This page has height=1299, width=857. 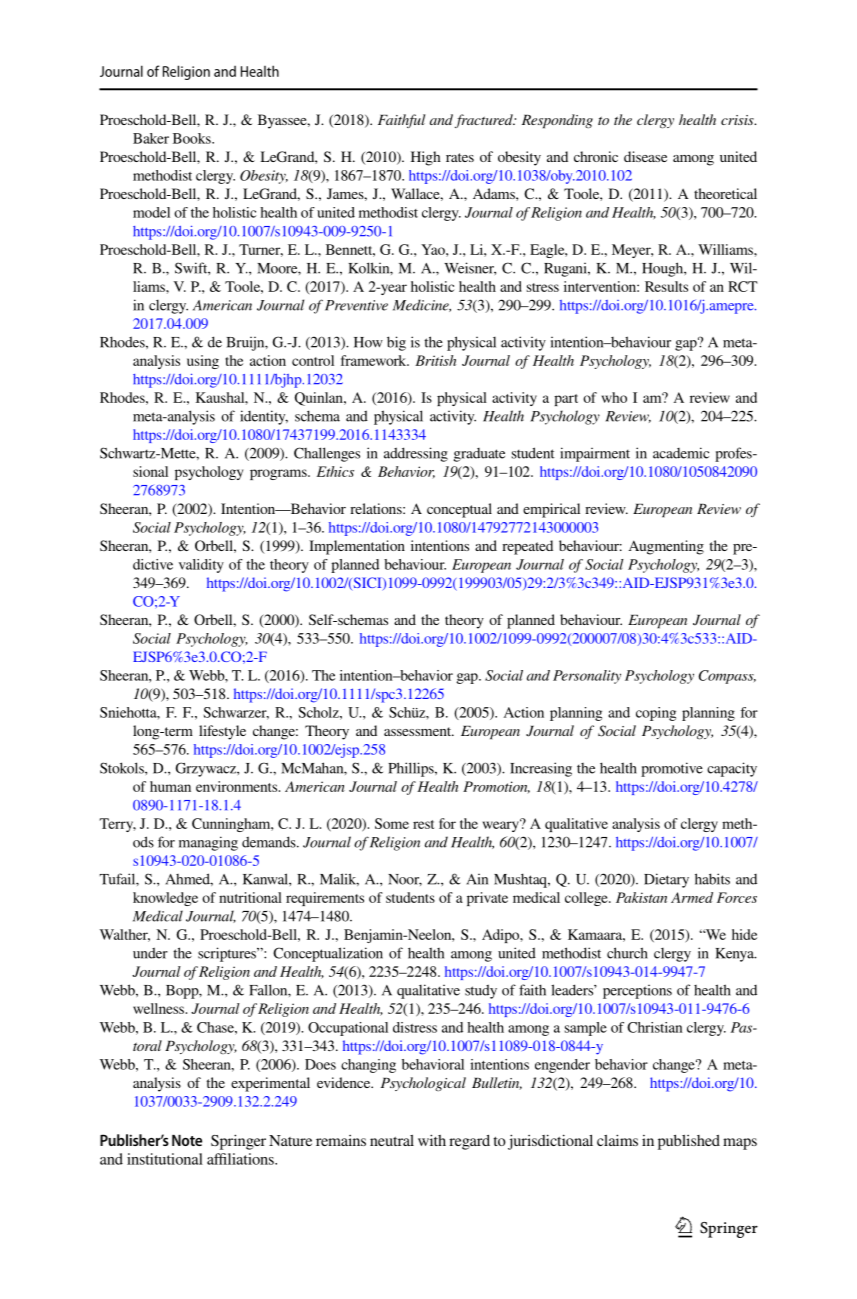 What do you see at coordinates (645, 156) in the page?
I see `disease` at bounding box center [645, 156].
